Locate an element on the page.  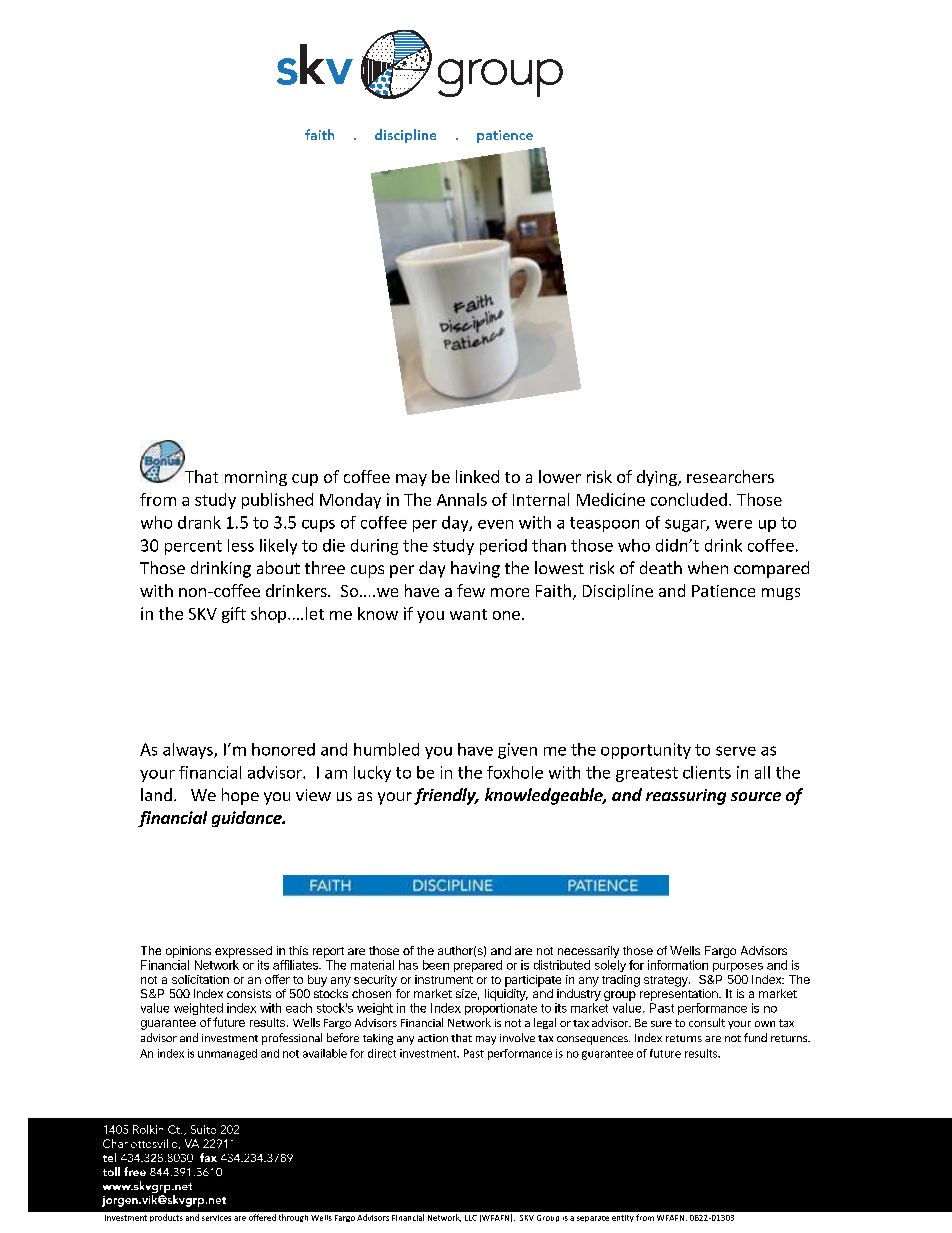
clients is located at coordinates (707, 772).
